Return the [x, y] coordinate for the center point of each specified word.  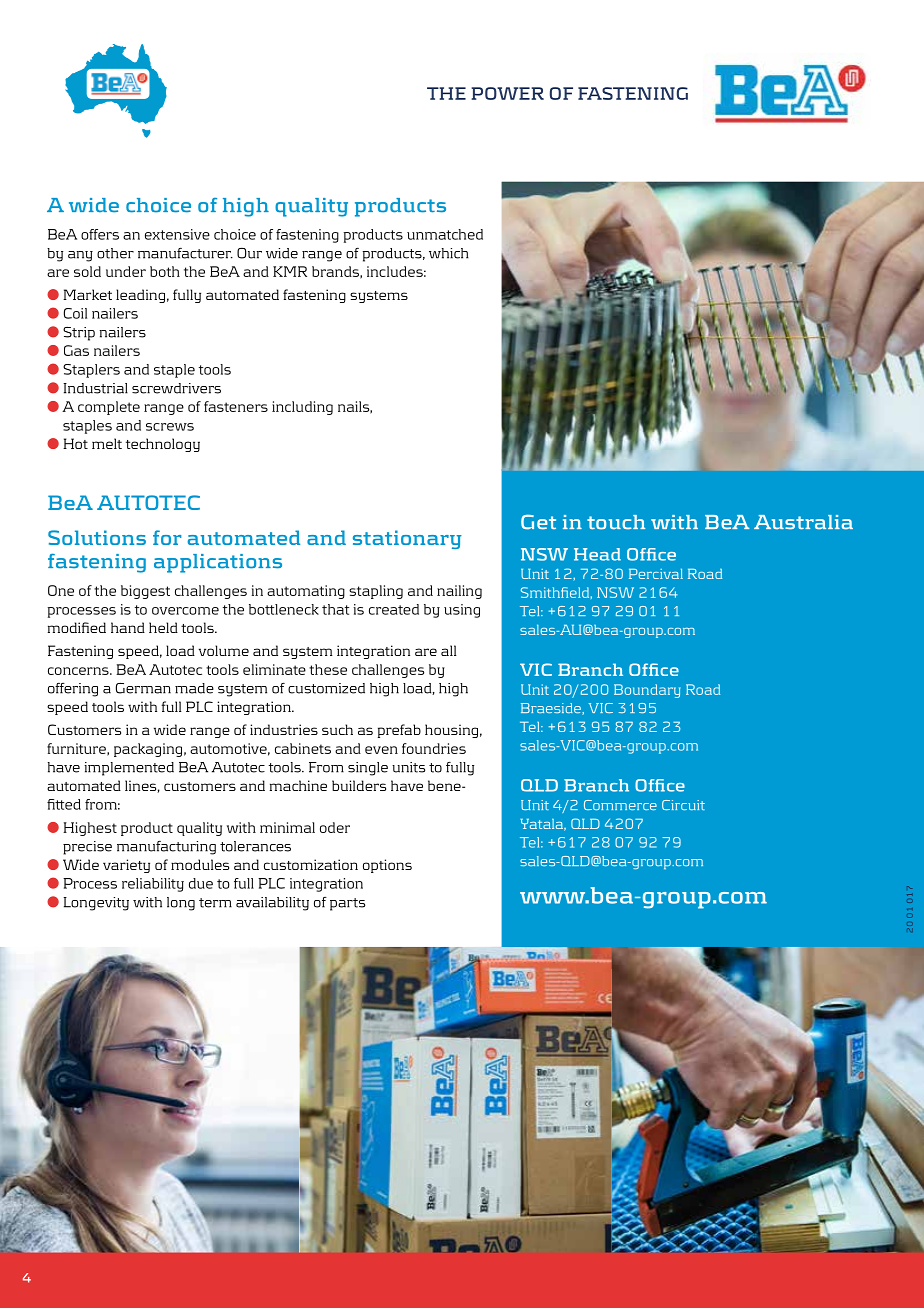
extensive [177, 234]
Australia [803, 522]
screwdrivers [176, 388]
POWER [507, 93]
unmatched [445, 234]
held [163, 627]
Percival [656, 574]
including [302, 408]
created [394, 609]
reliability [153, 885]
